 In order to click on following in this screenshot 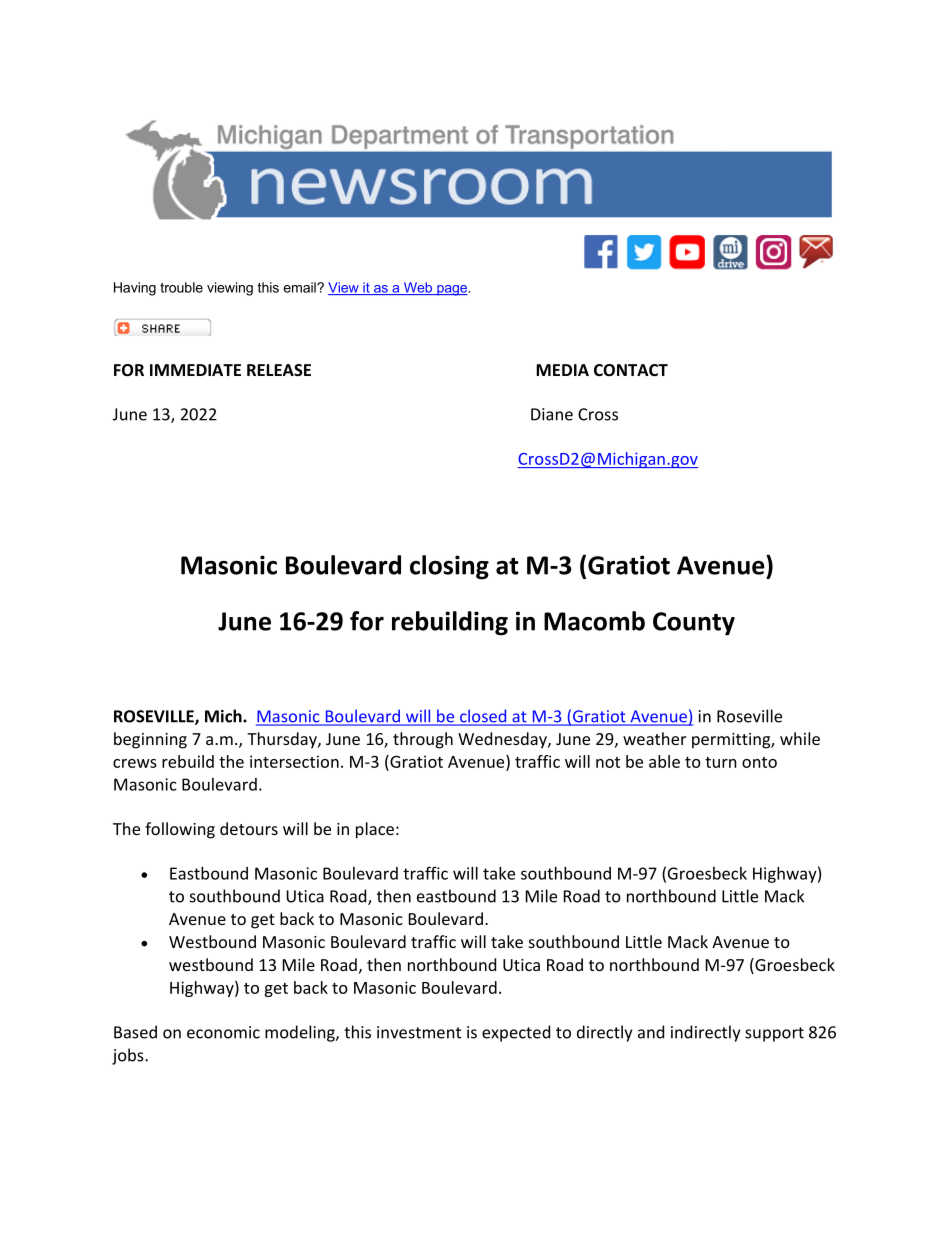, I will do `click(180, 830)`.
